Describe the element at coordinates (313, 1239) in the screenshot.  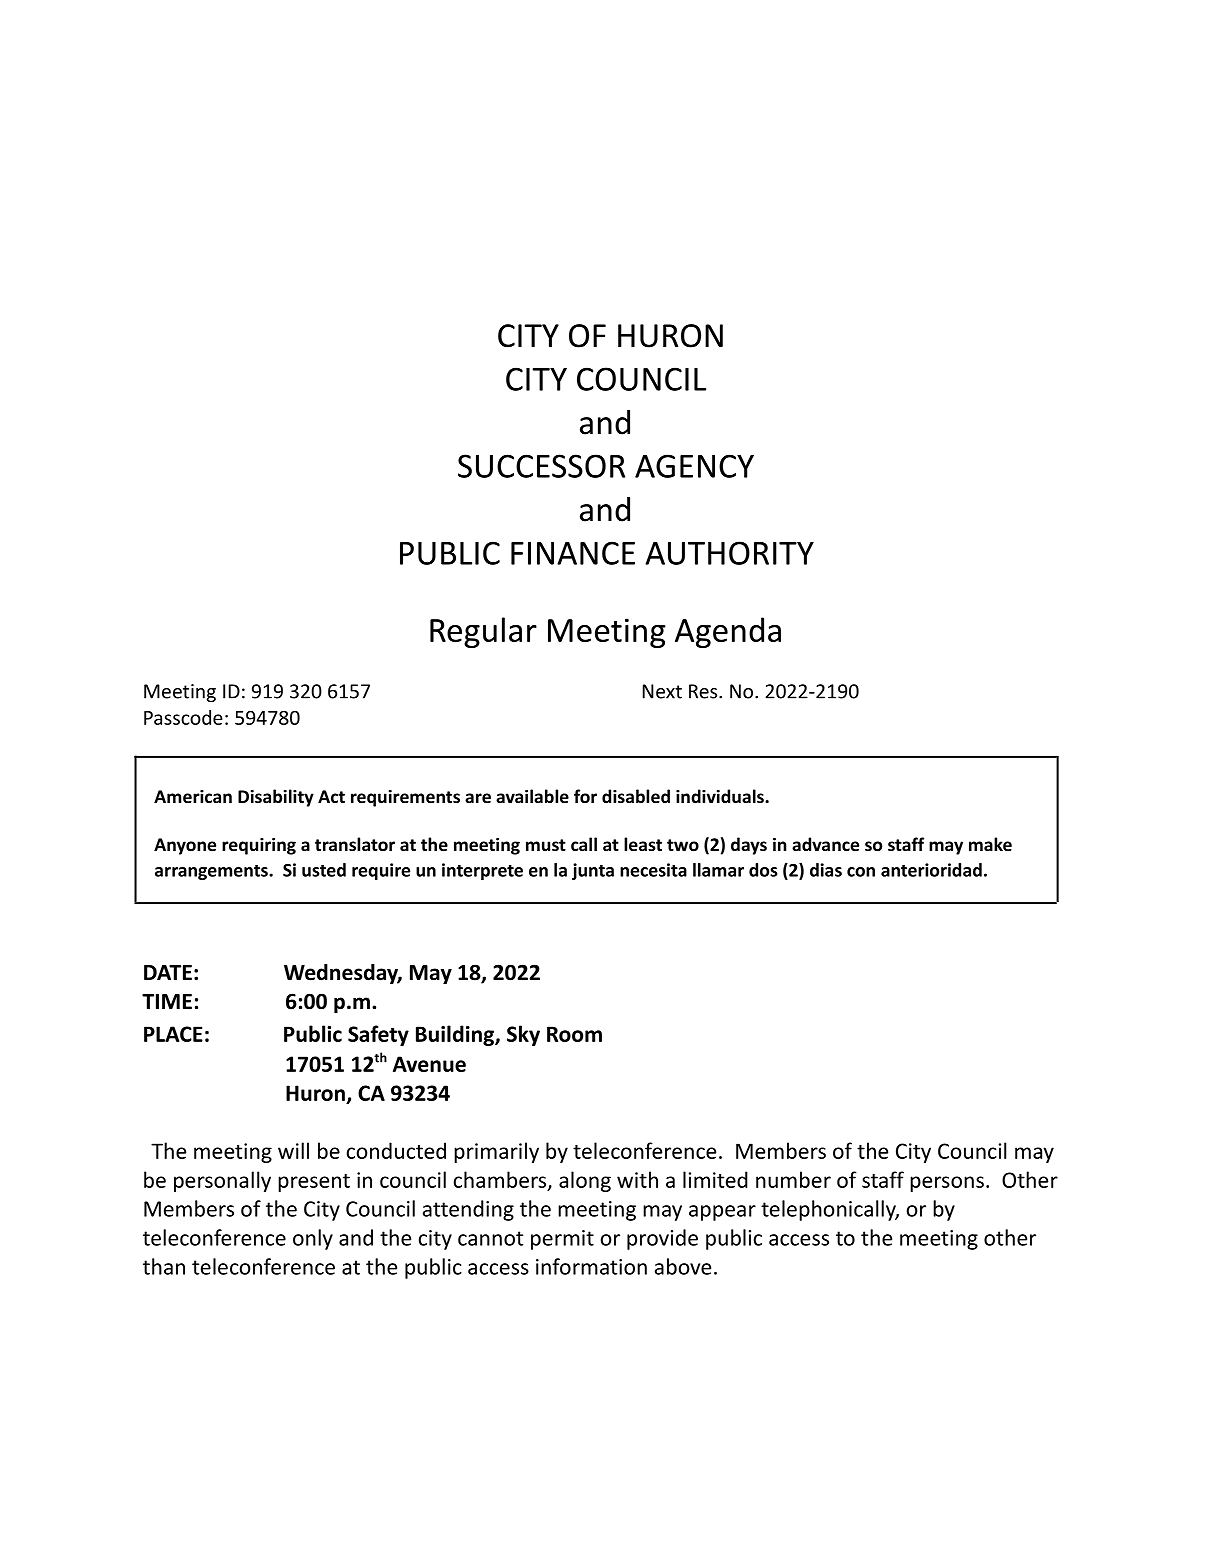
I see `only` at that location.
